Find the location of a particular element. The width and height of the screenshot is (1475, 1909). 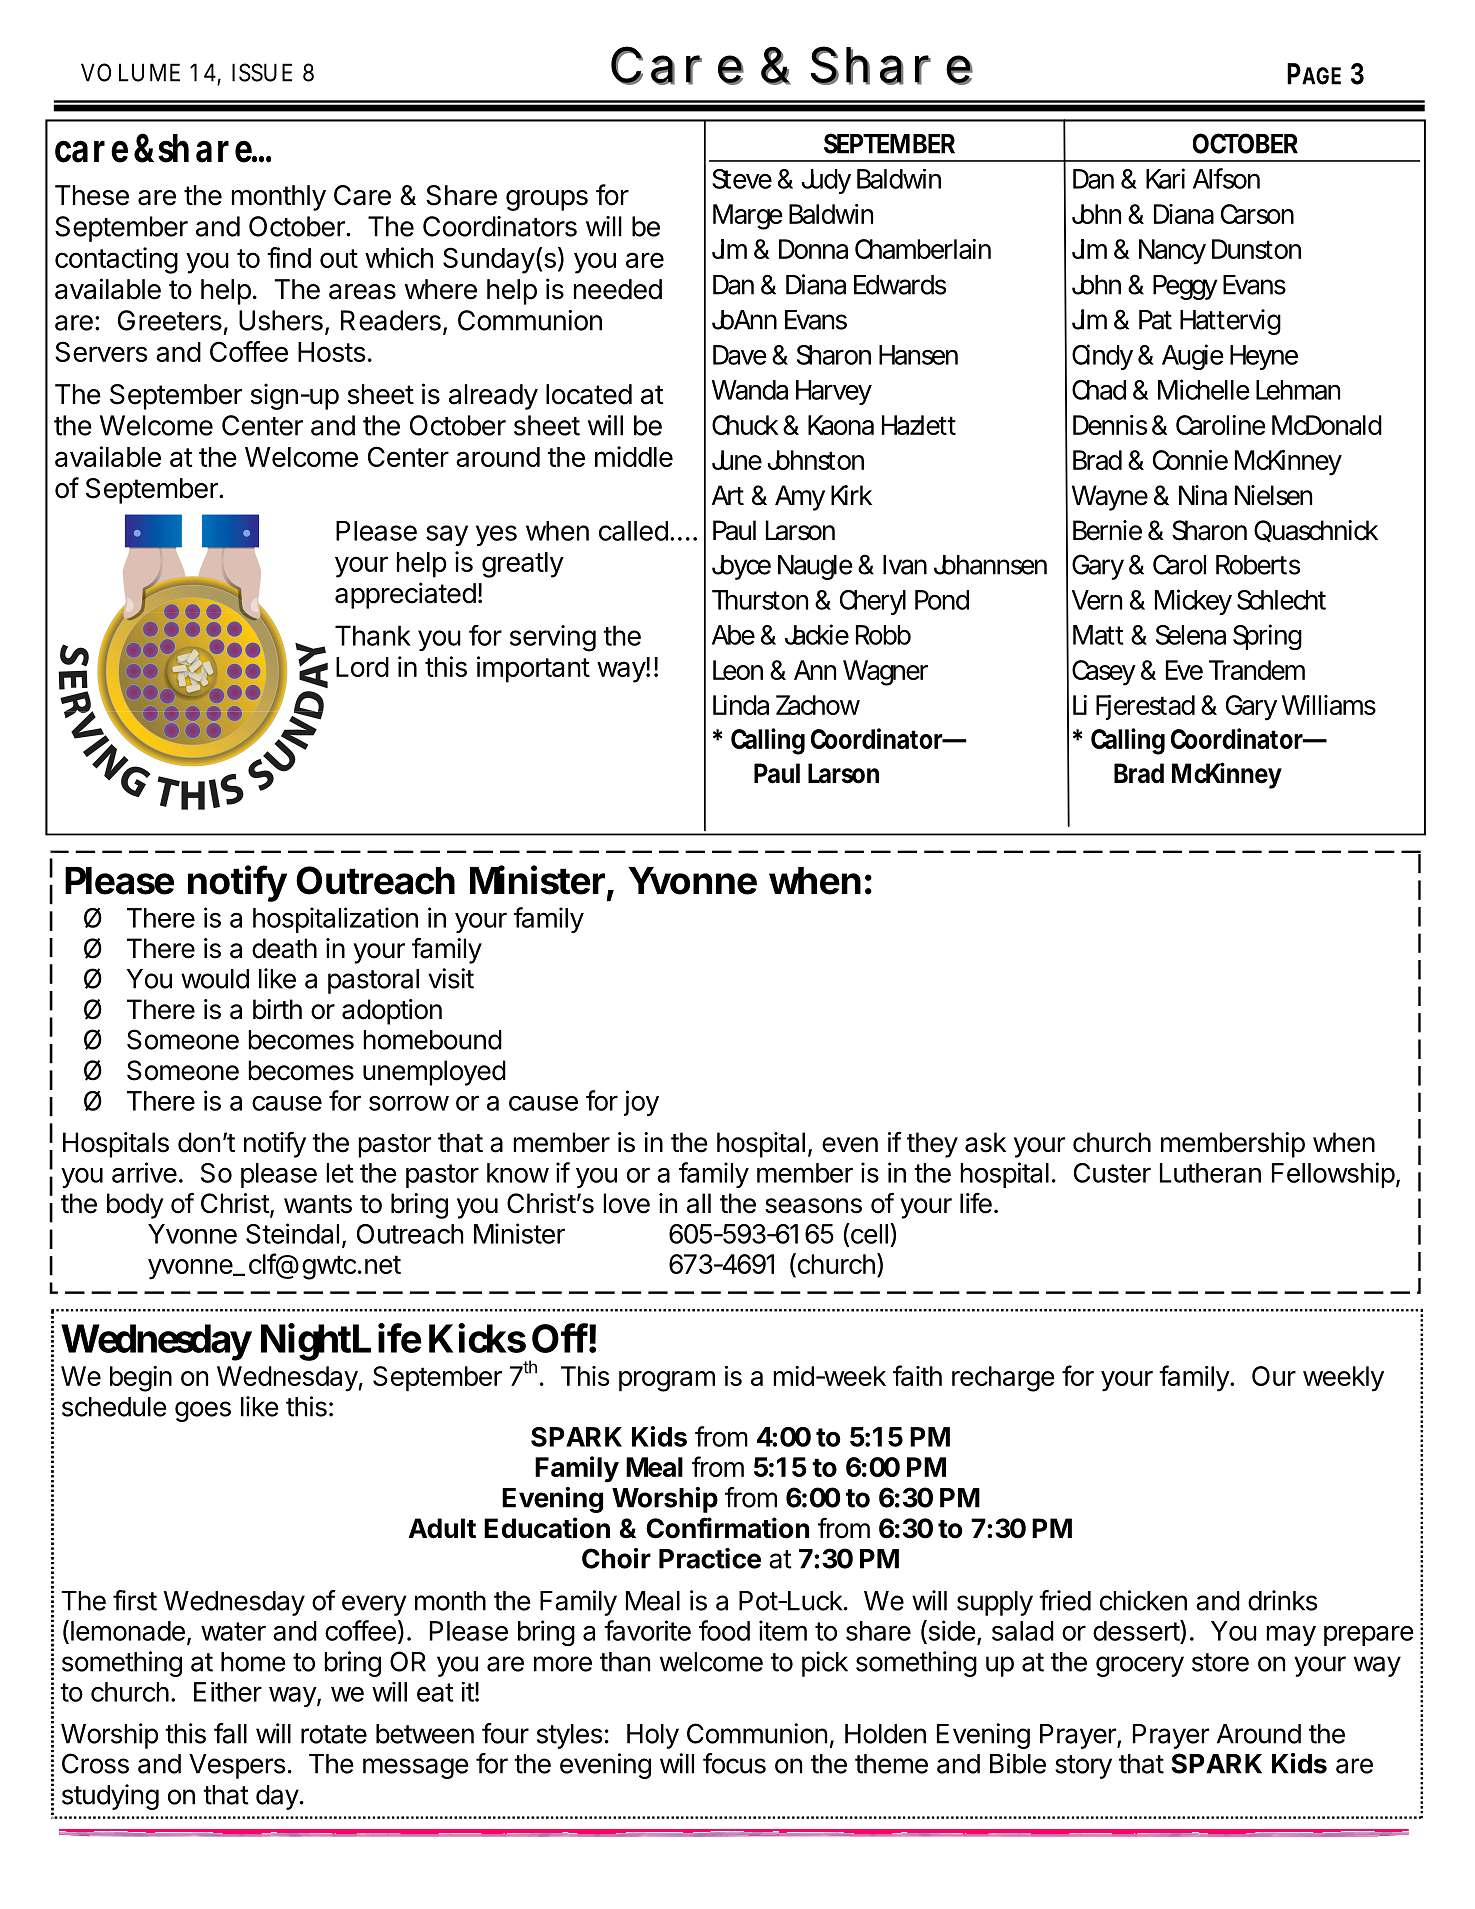

Art is located at coordinates (728, 495).
